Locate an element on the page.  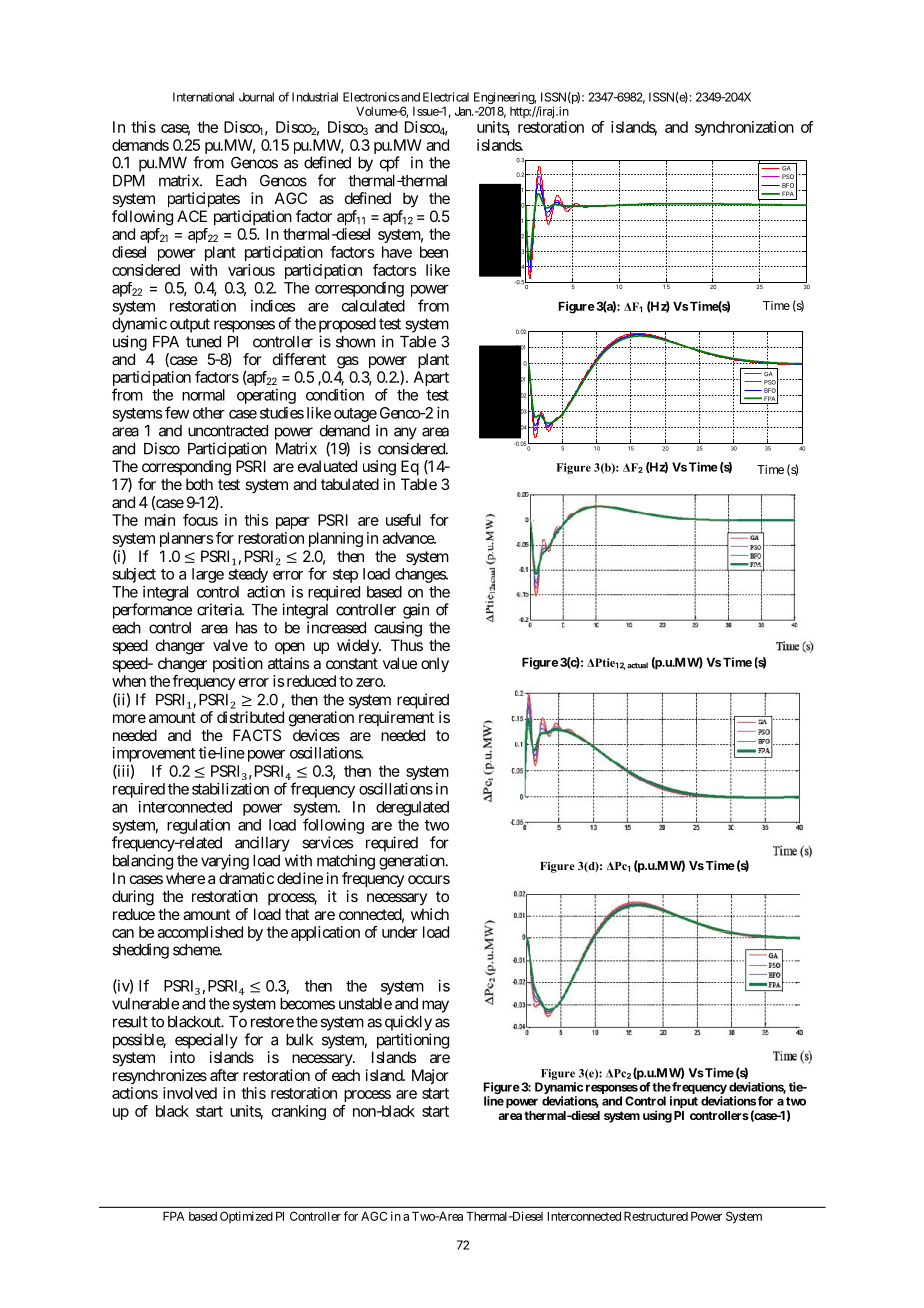
Optimized is located at coordinates (246, 1217).
